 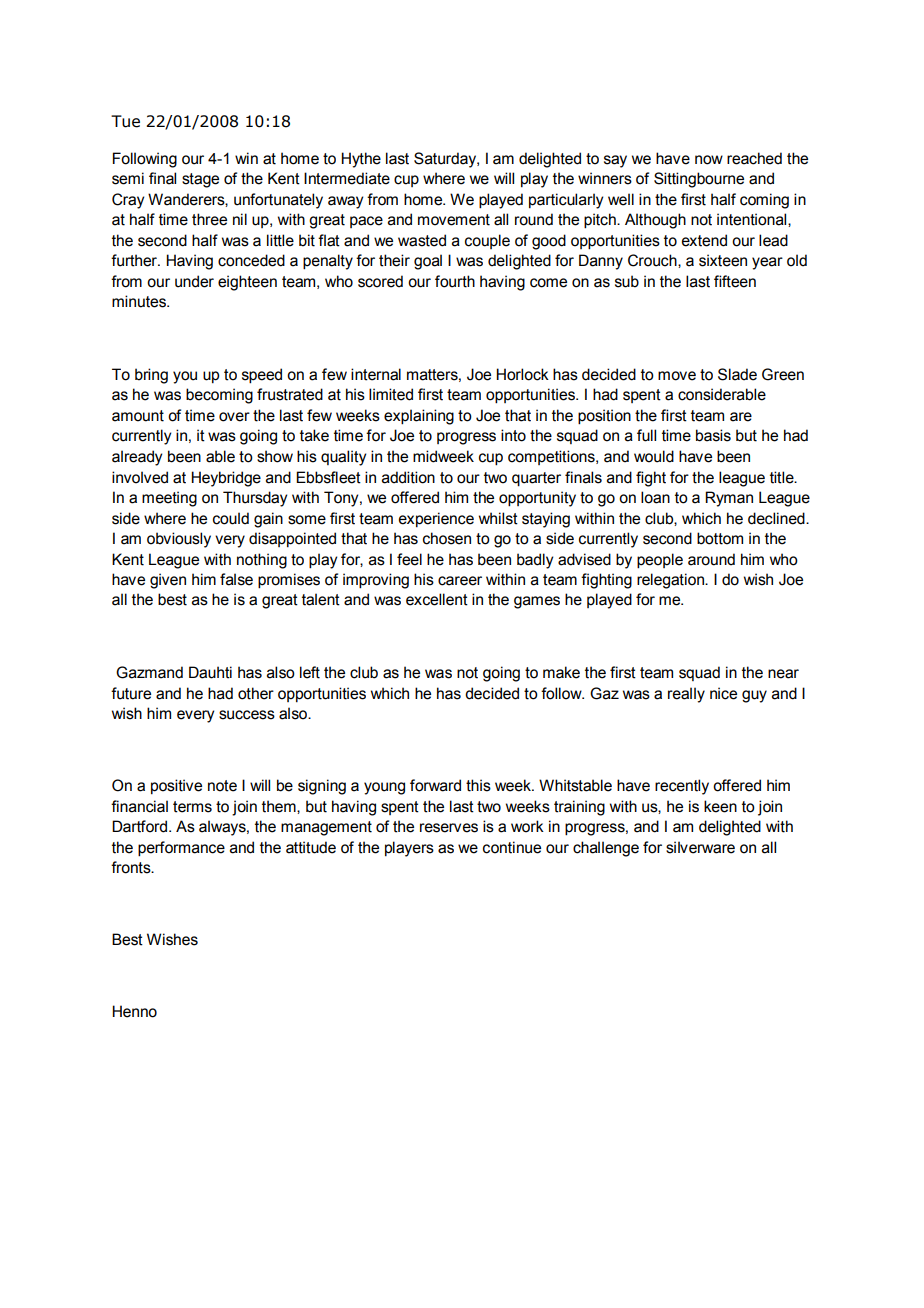 I want to click on stage, so click(x=200, y=180).
